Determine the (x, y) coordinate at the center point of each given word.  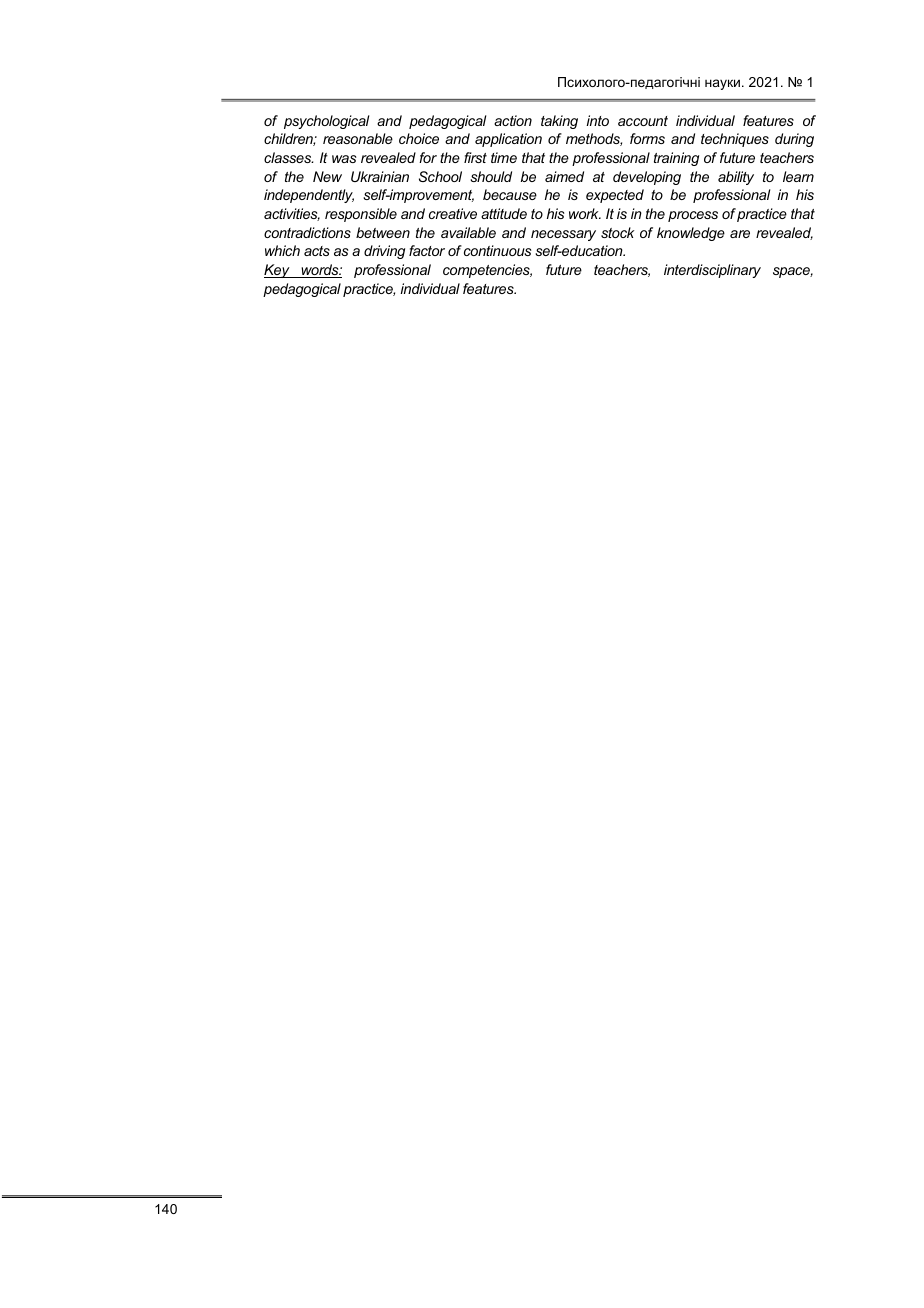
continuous (498, 250)
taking (559, 122)
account (643, 121)
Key (278, 271)
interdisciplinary (712, 271)
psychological (326, 122)
